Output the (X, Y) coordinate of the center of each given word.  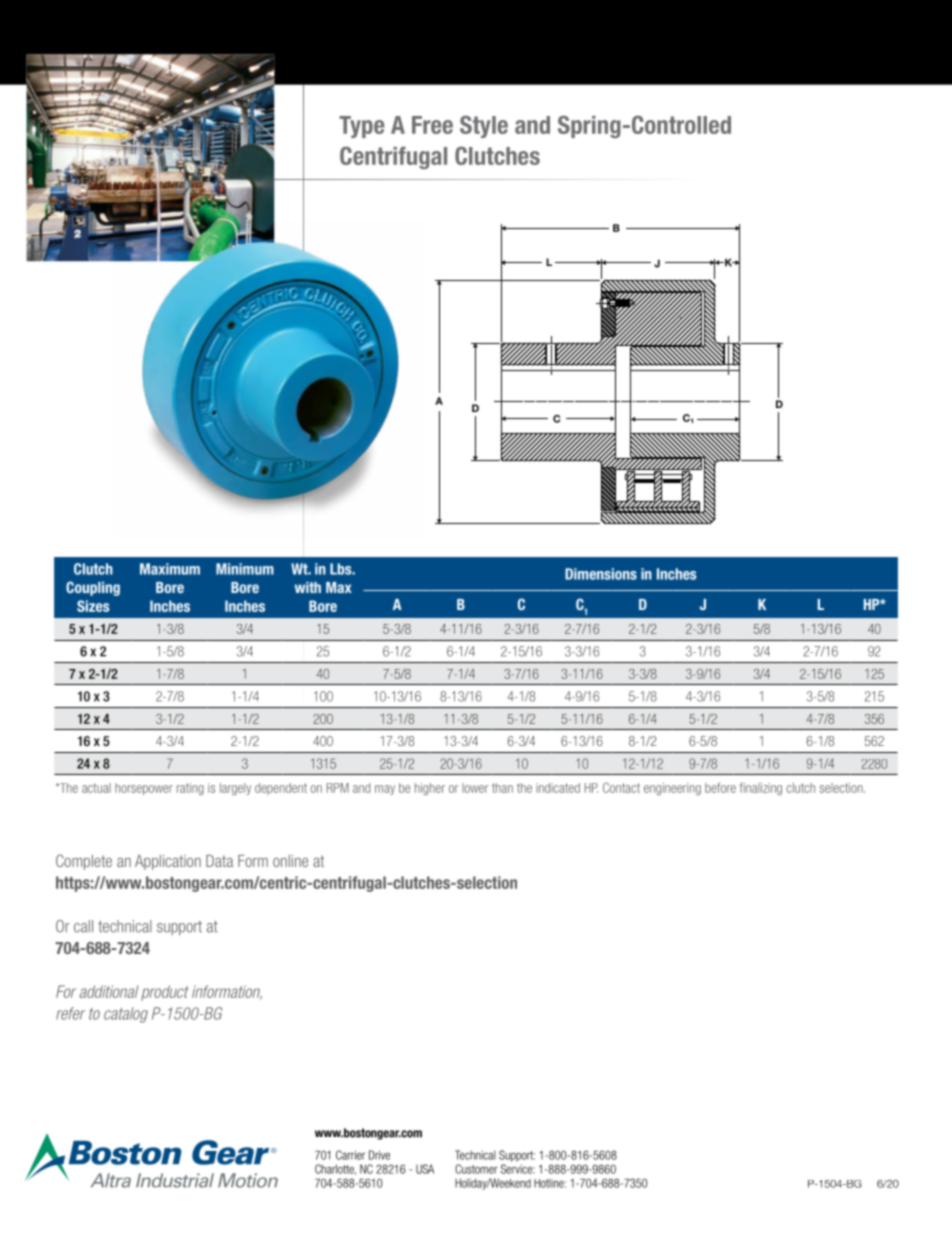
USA (425, 1169)
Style (484, 127)
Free (432, 125)
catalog (126, 1015)
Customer (476, 1169)
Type (362, 127)
